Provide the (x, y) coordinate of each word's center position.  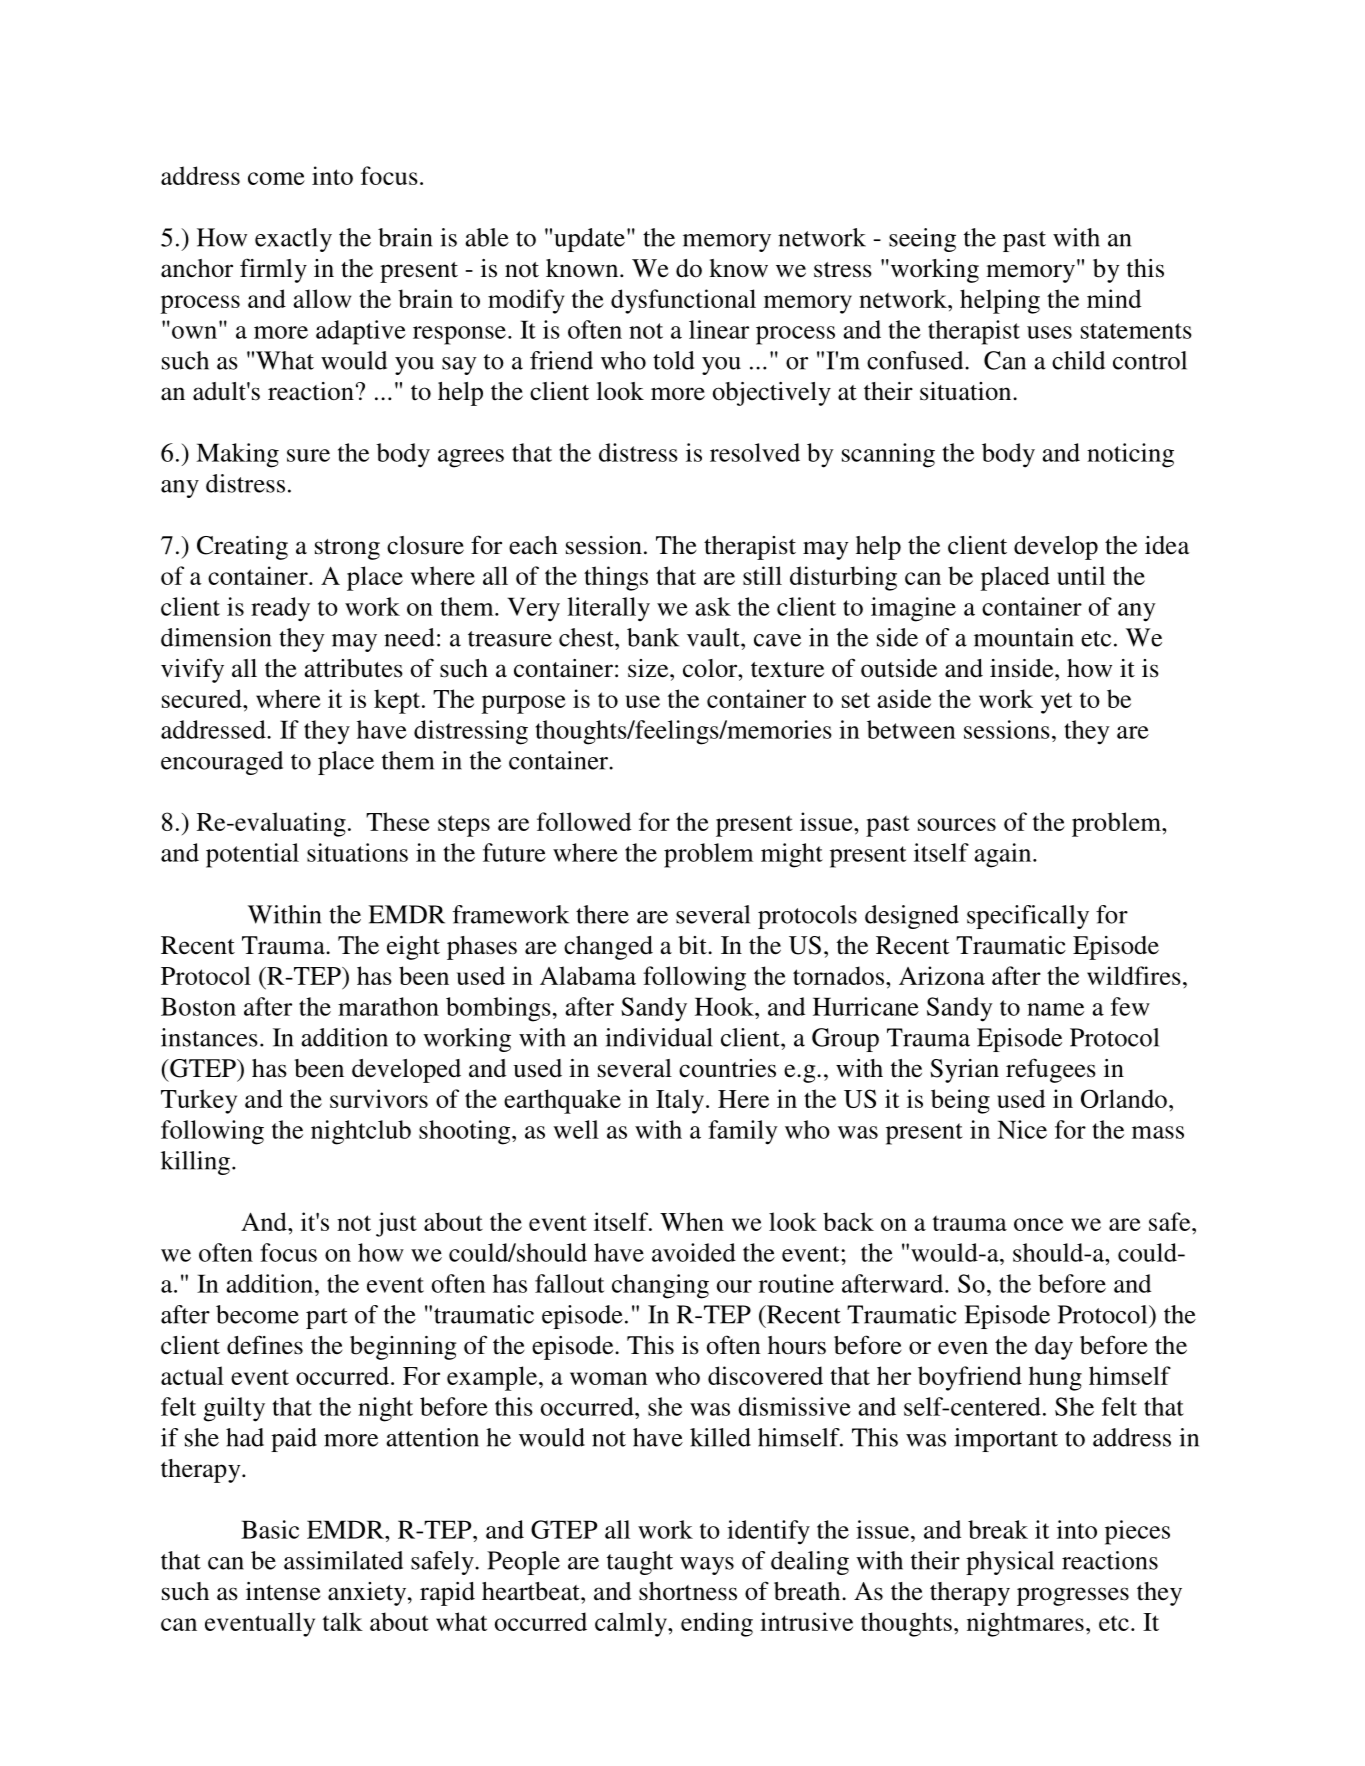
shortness (688, 1591)
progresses (1073, 1596)
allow (322, 298)
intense (283, 1591)
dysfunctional (683, 301)
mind (1114, 298)
